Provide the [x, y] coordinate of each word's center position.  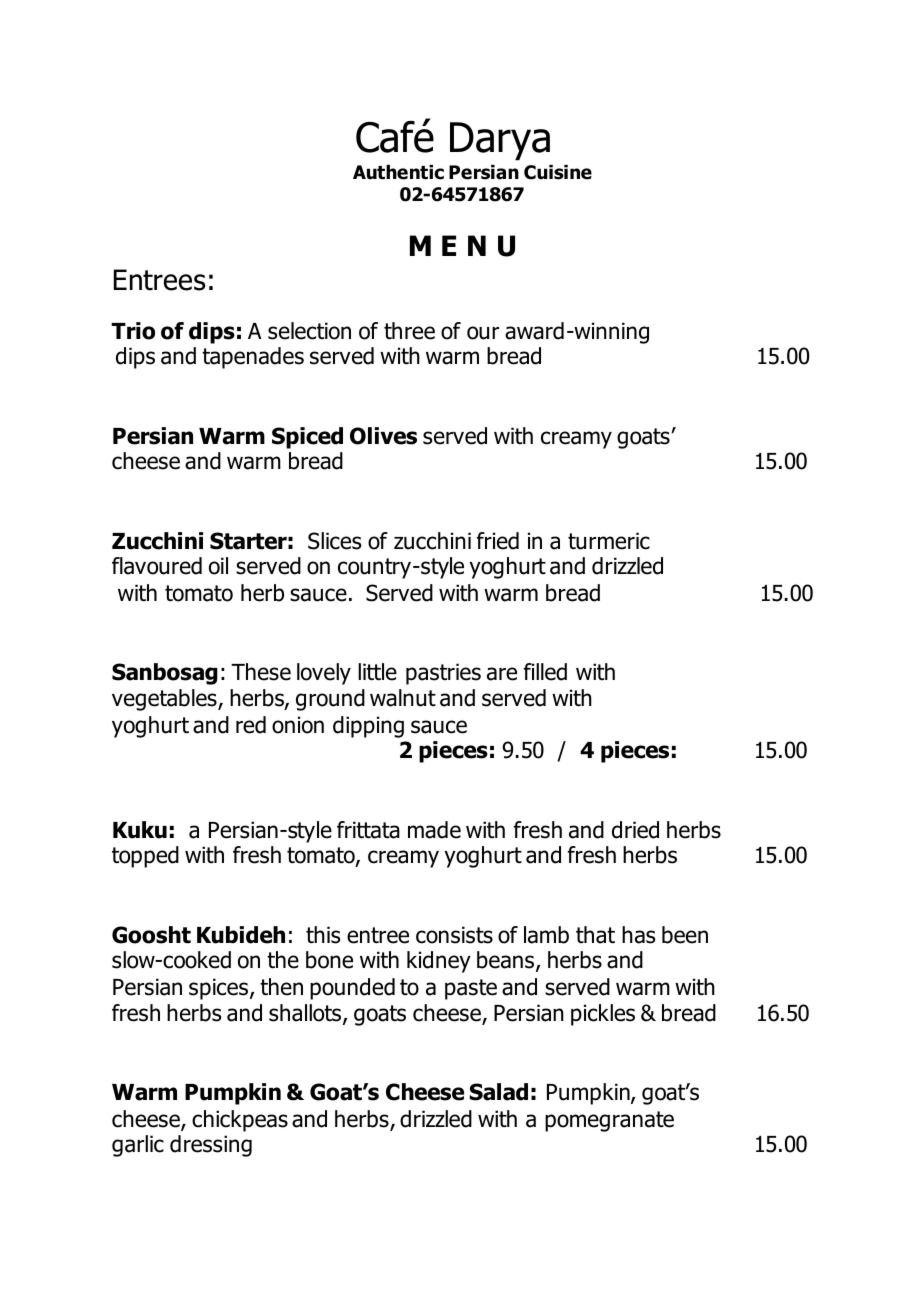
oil [218, 566]
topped [145, 857]
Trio [133, 331]
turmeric [609, 541]
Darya [500, 141]
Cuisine [558, 172]
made [434, 830]
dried [635, 830]
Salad [498, 1092]
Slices [334, 541]
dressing [211, 1146]
